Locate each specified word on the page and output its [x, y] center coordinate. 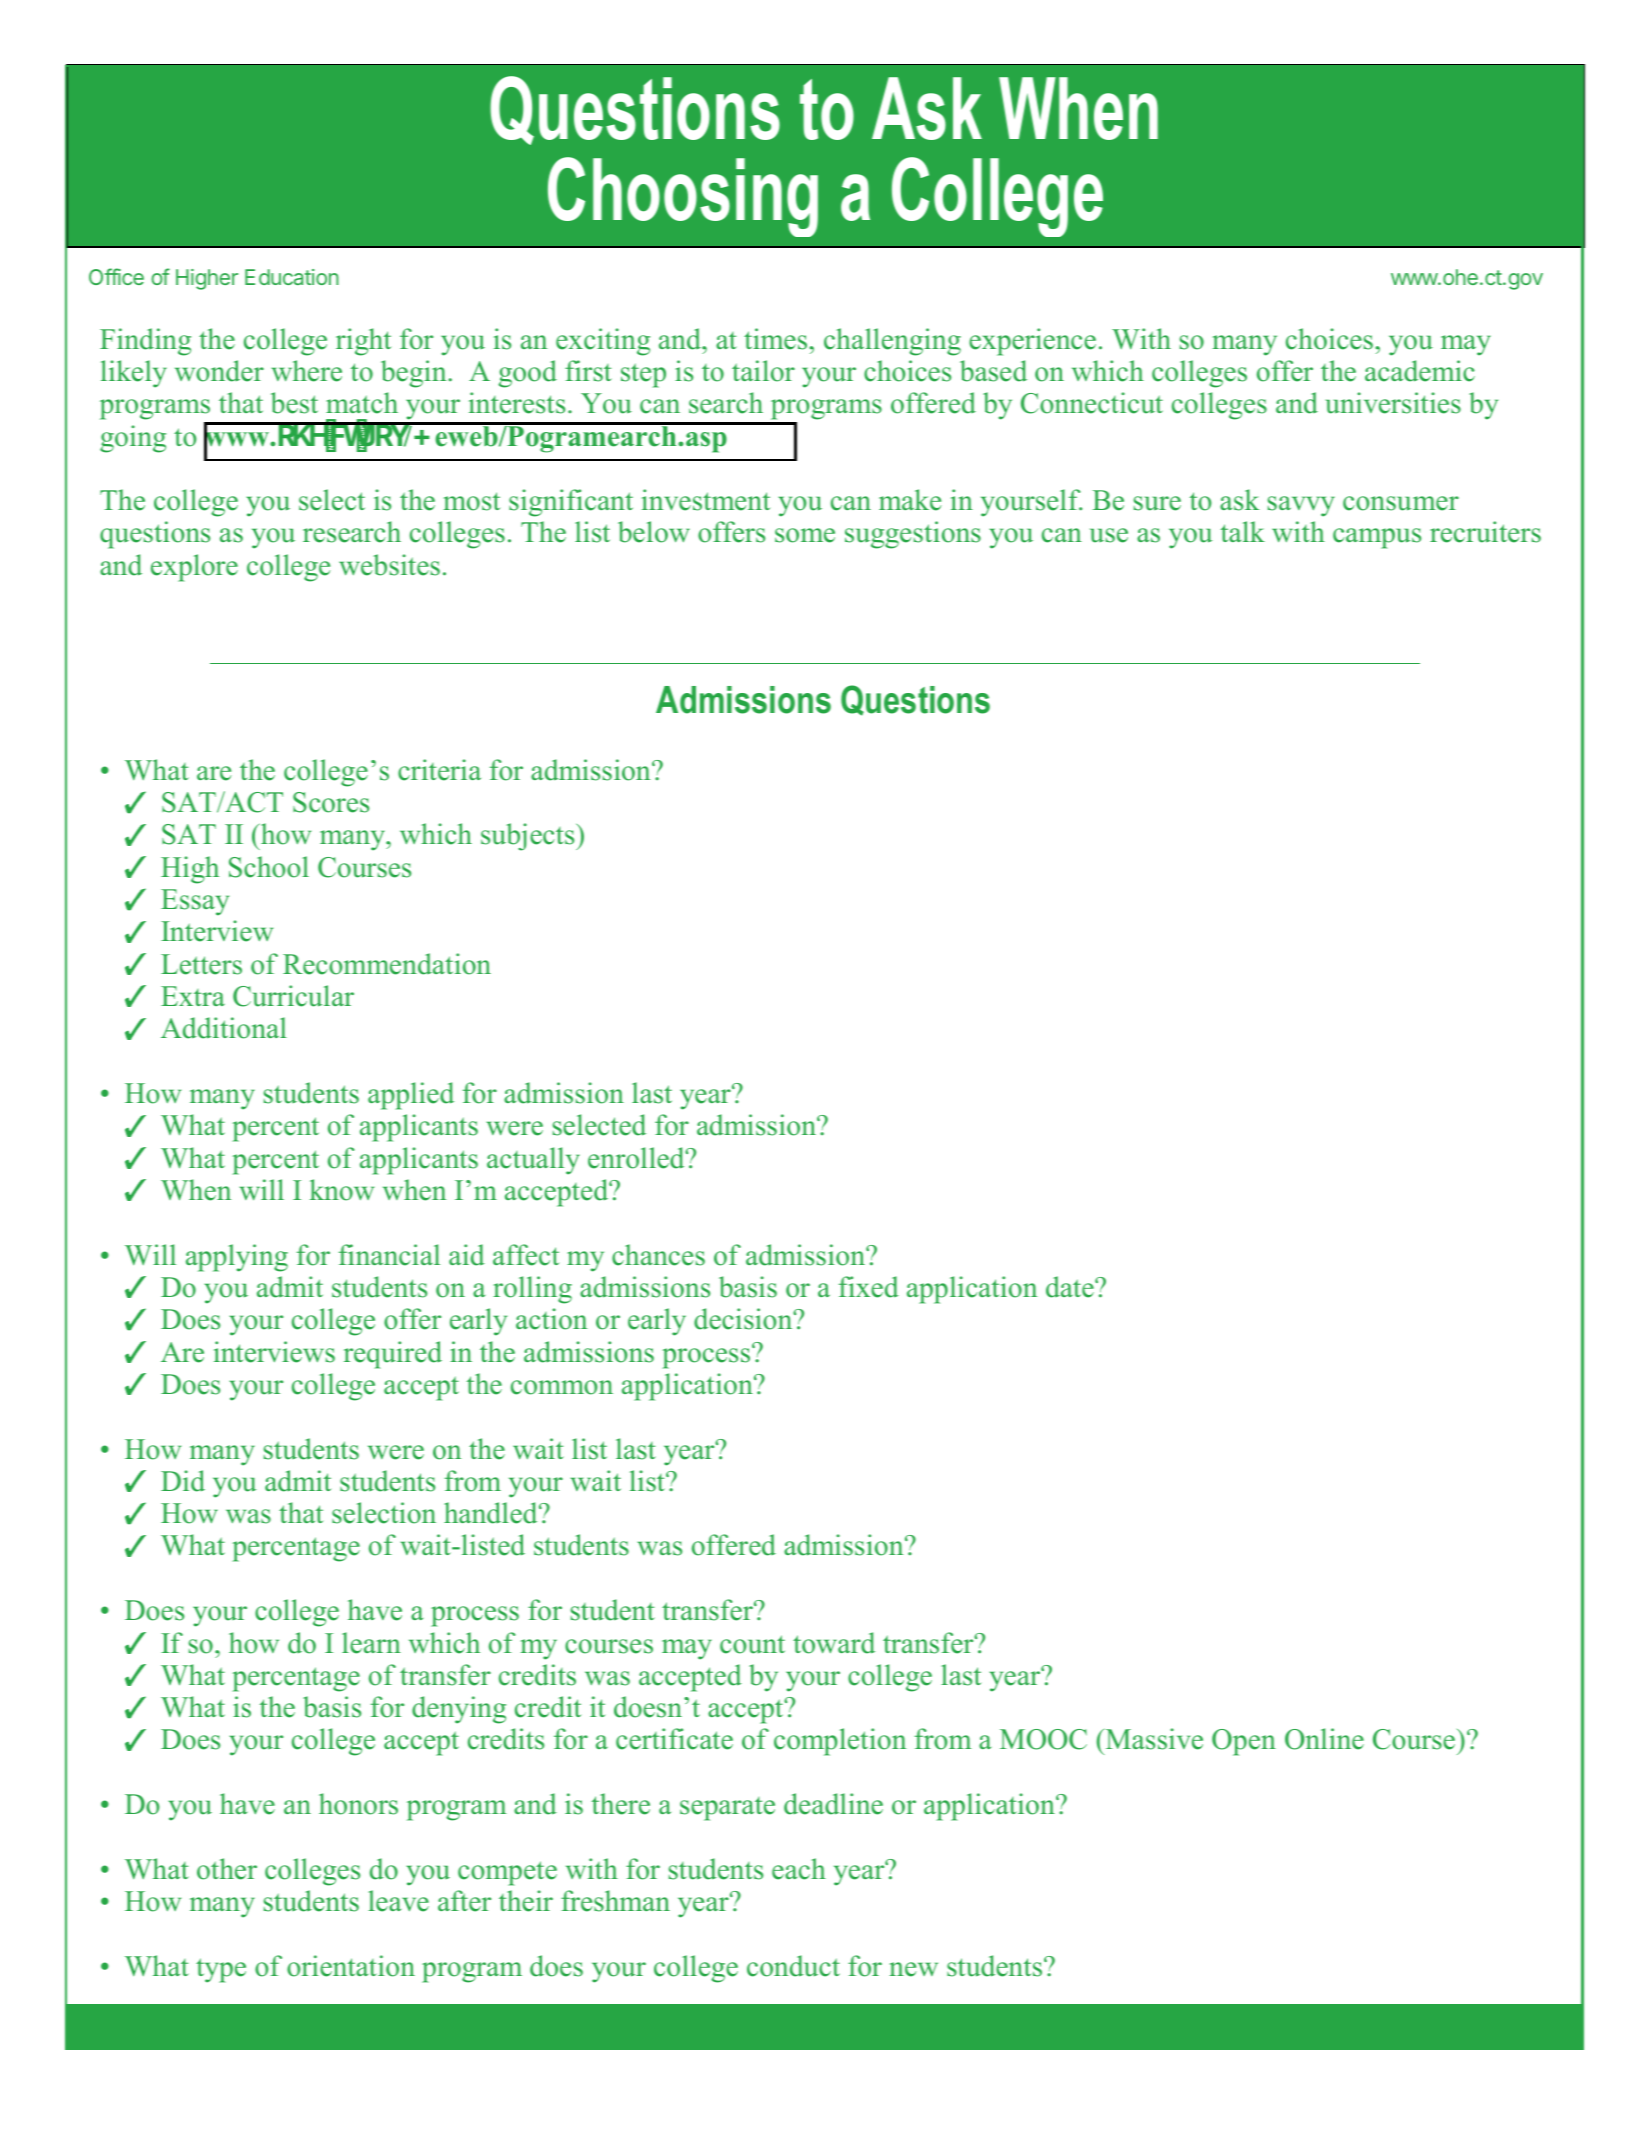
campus [1377, 538]
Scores [331, 802]
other [227, 1869]
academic [1420, 371]
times [777, 339]
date [1071, 1287]
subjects [529, 837]
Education [292, 277]
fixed [869, 1287]
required [393, 1355]
